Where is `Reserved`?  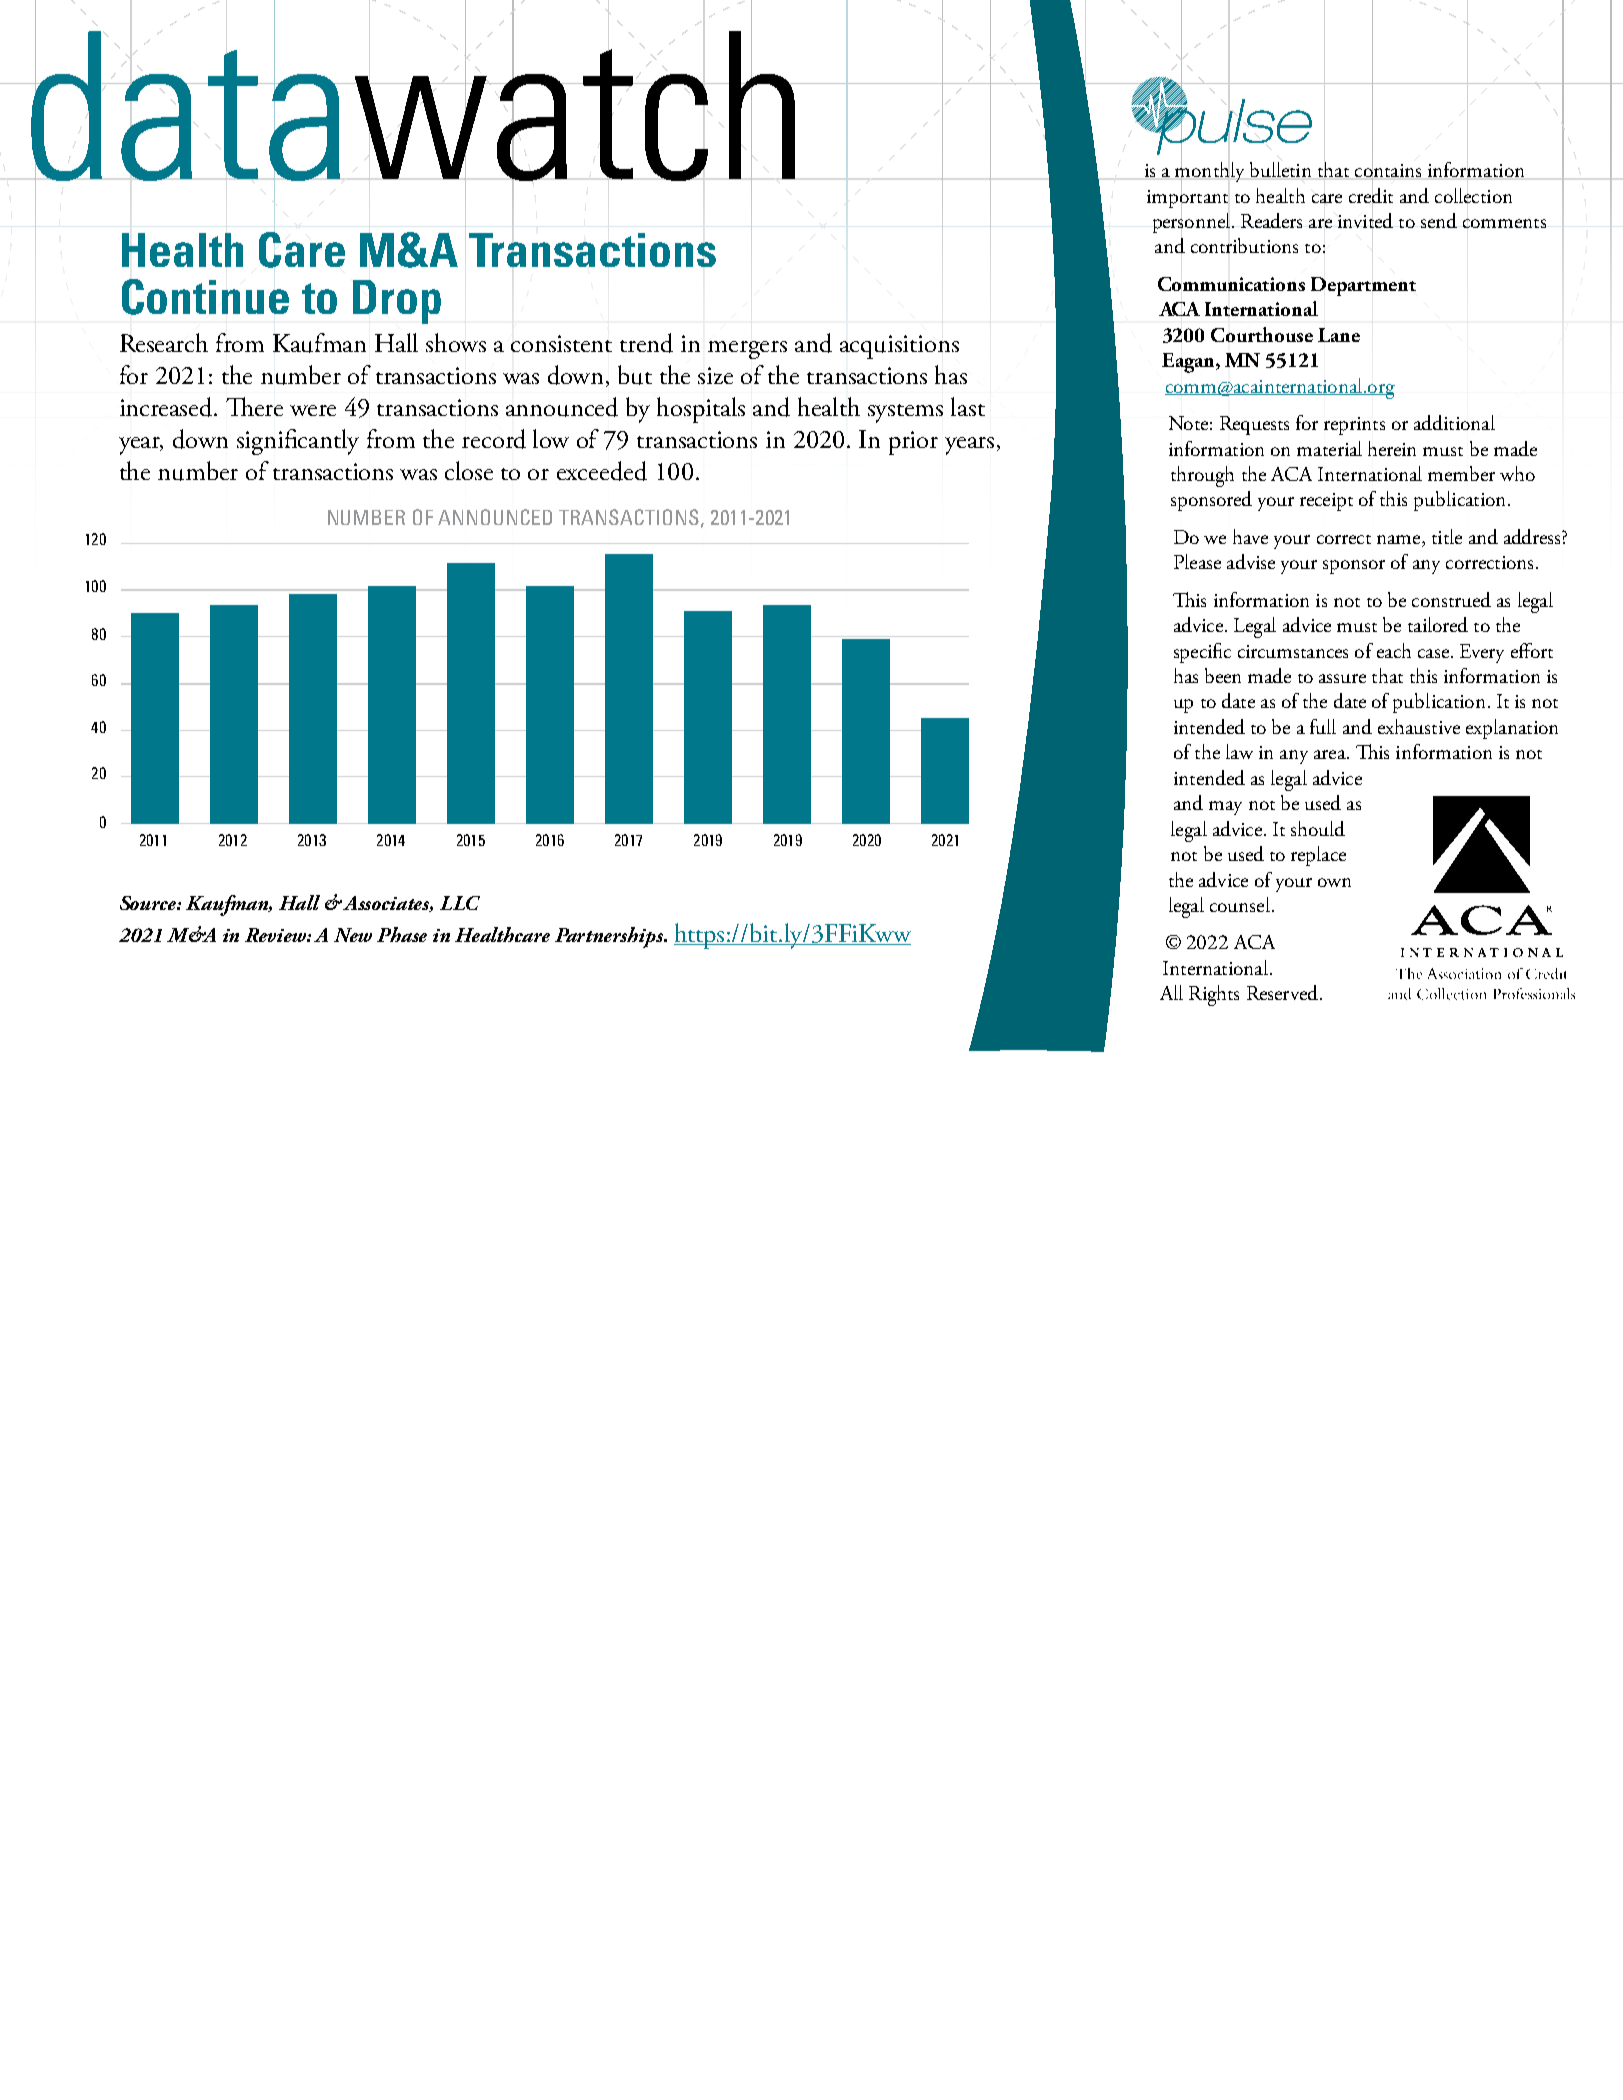
Reserved is located at coordinates (1282, 992).
